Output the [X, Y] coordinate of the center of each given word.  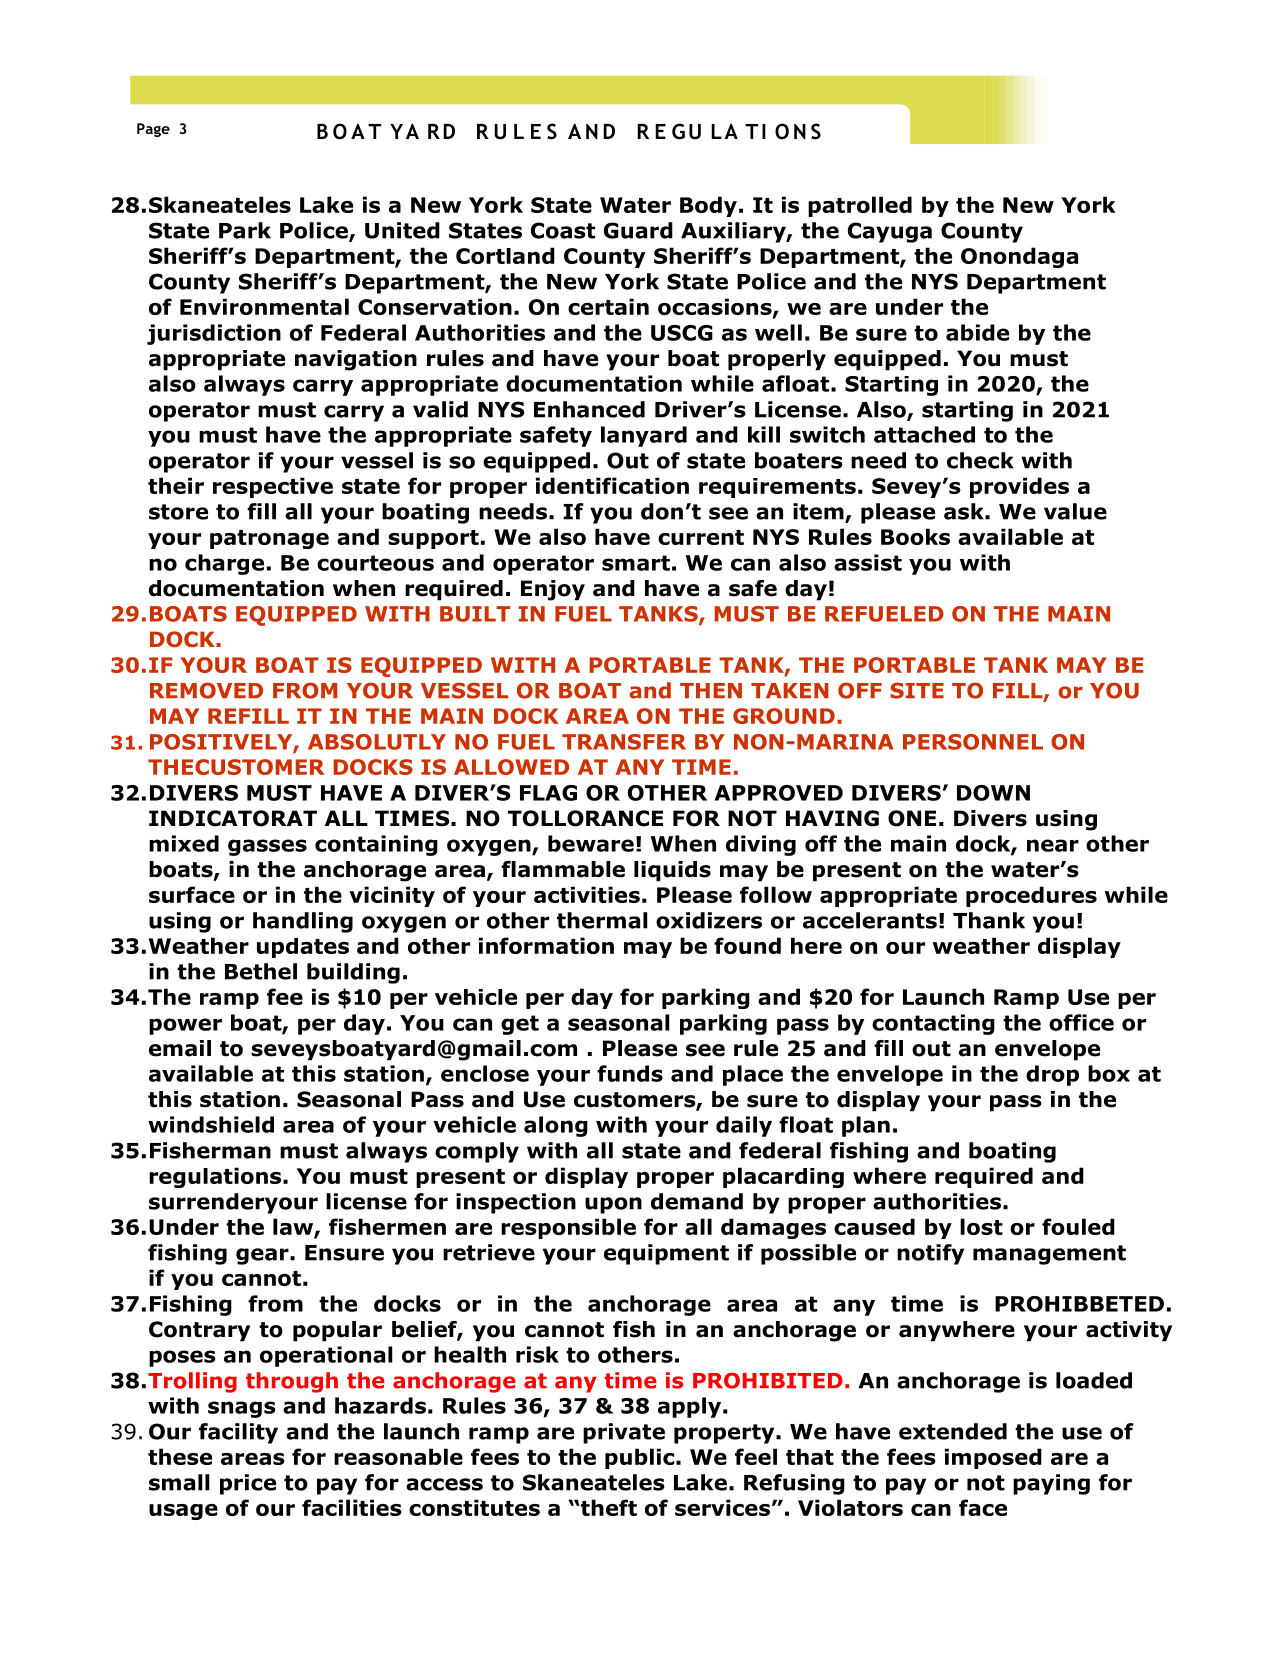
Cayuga [890, 232]
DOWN [993, 793]
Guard [638, 230]
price [248, 1484]
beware [591, 843]
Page [153, 130]
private [624, 1433]
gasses [267, 847]
